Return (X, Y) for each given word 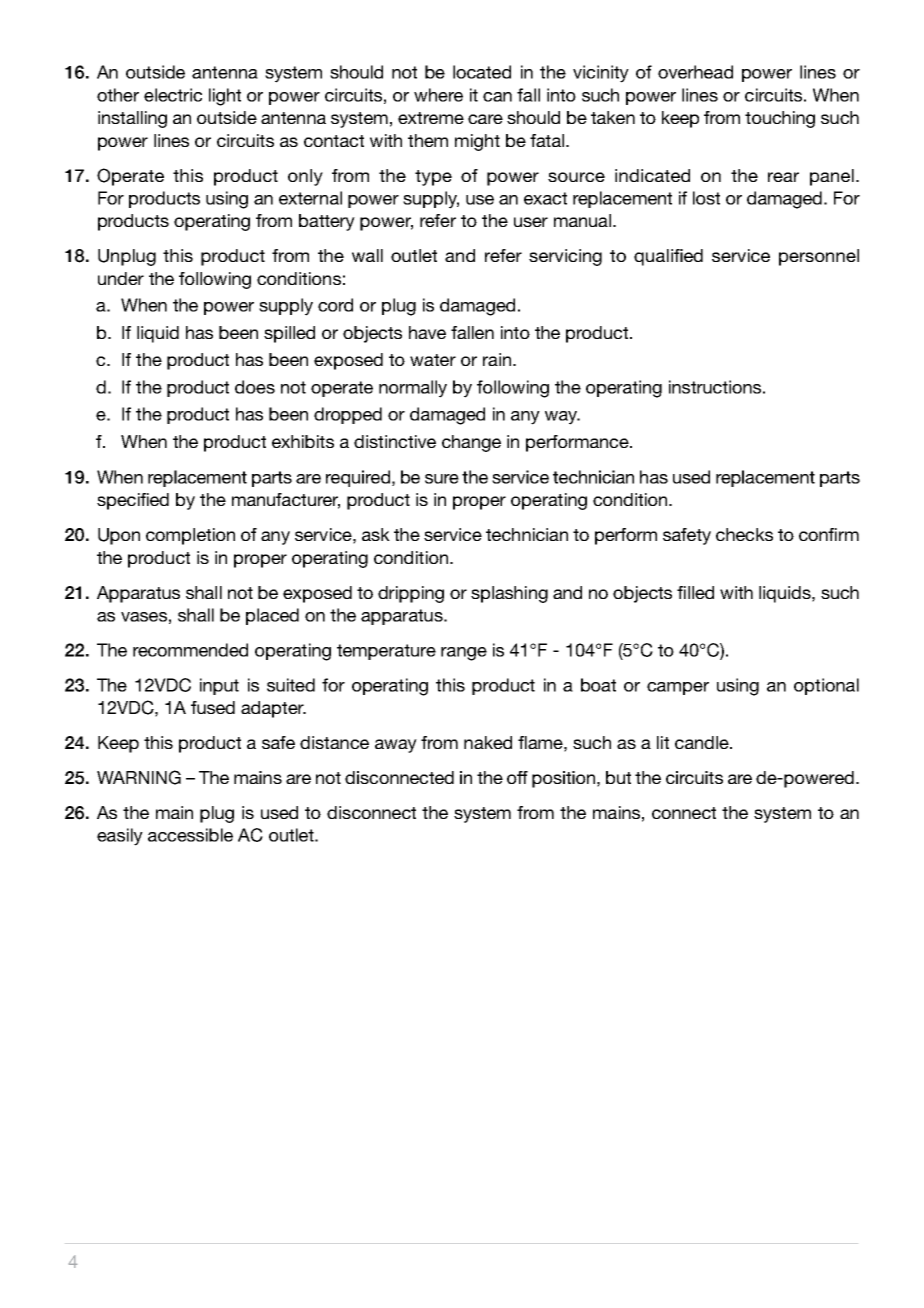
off (517, 777)
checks (744, 534)
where (438, 95)
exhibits (303, 441)
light (225, 97)
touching (780, 119)
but (618, 777)
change (471, 443)
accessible (190, 835)
